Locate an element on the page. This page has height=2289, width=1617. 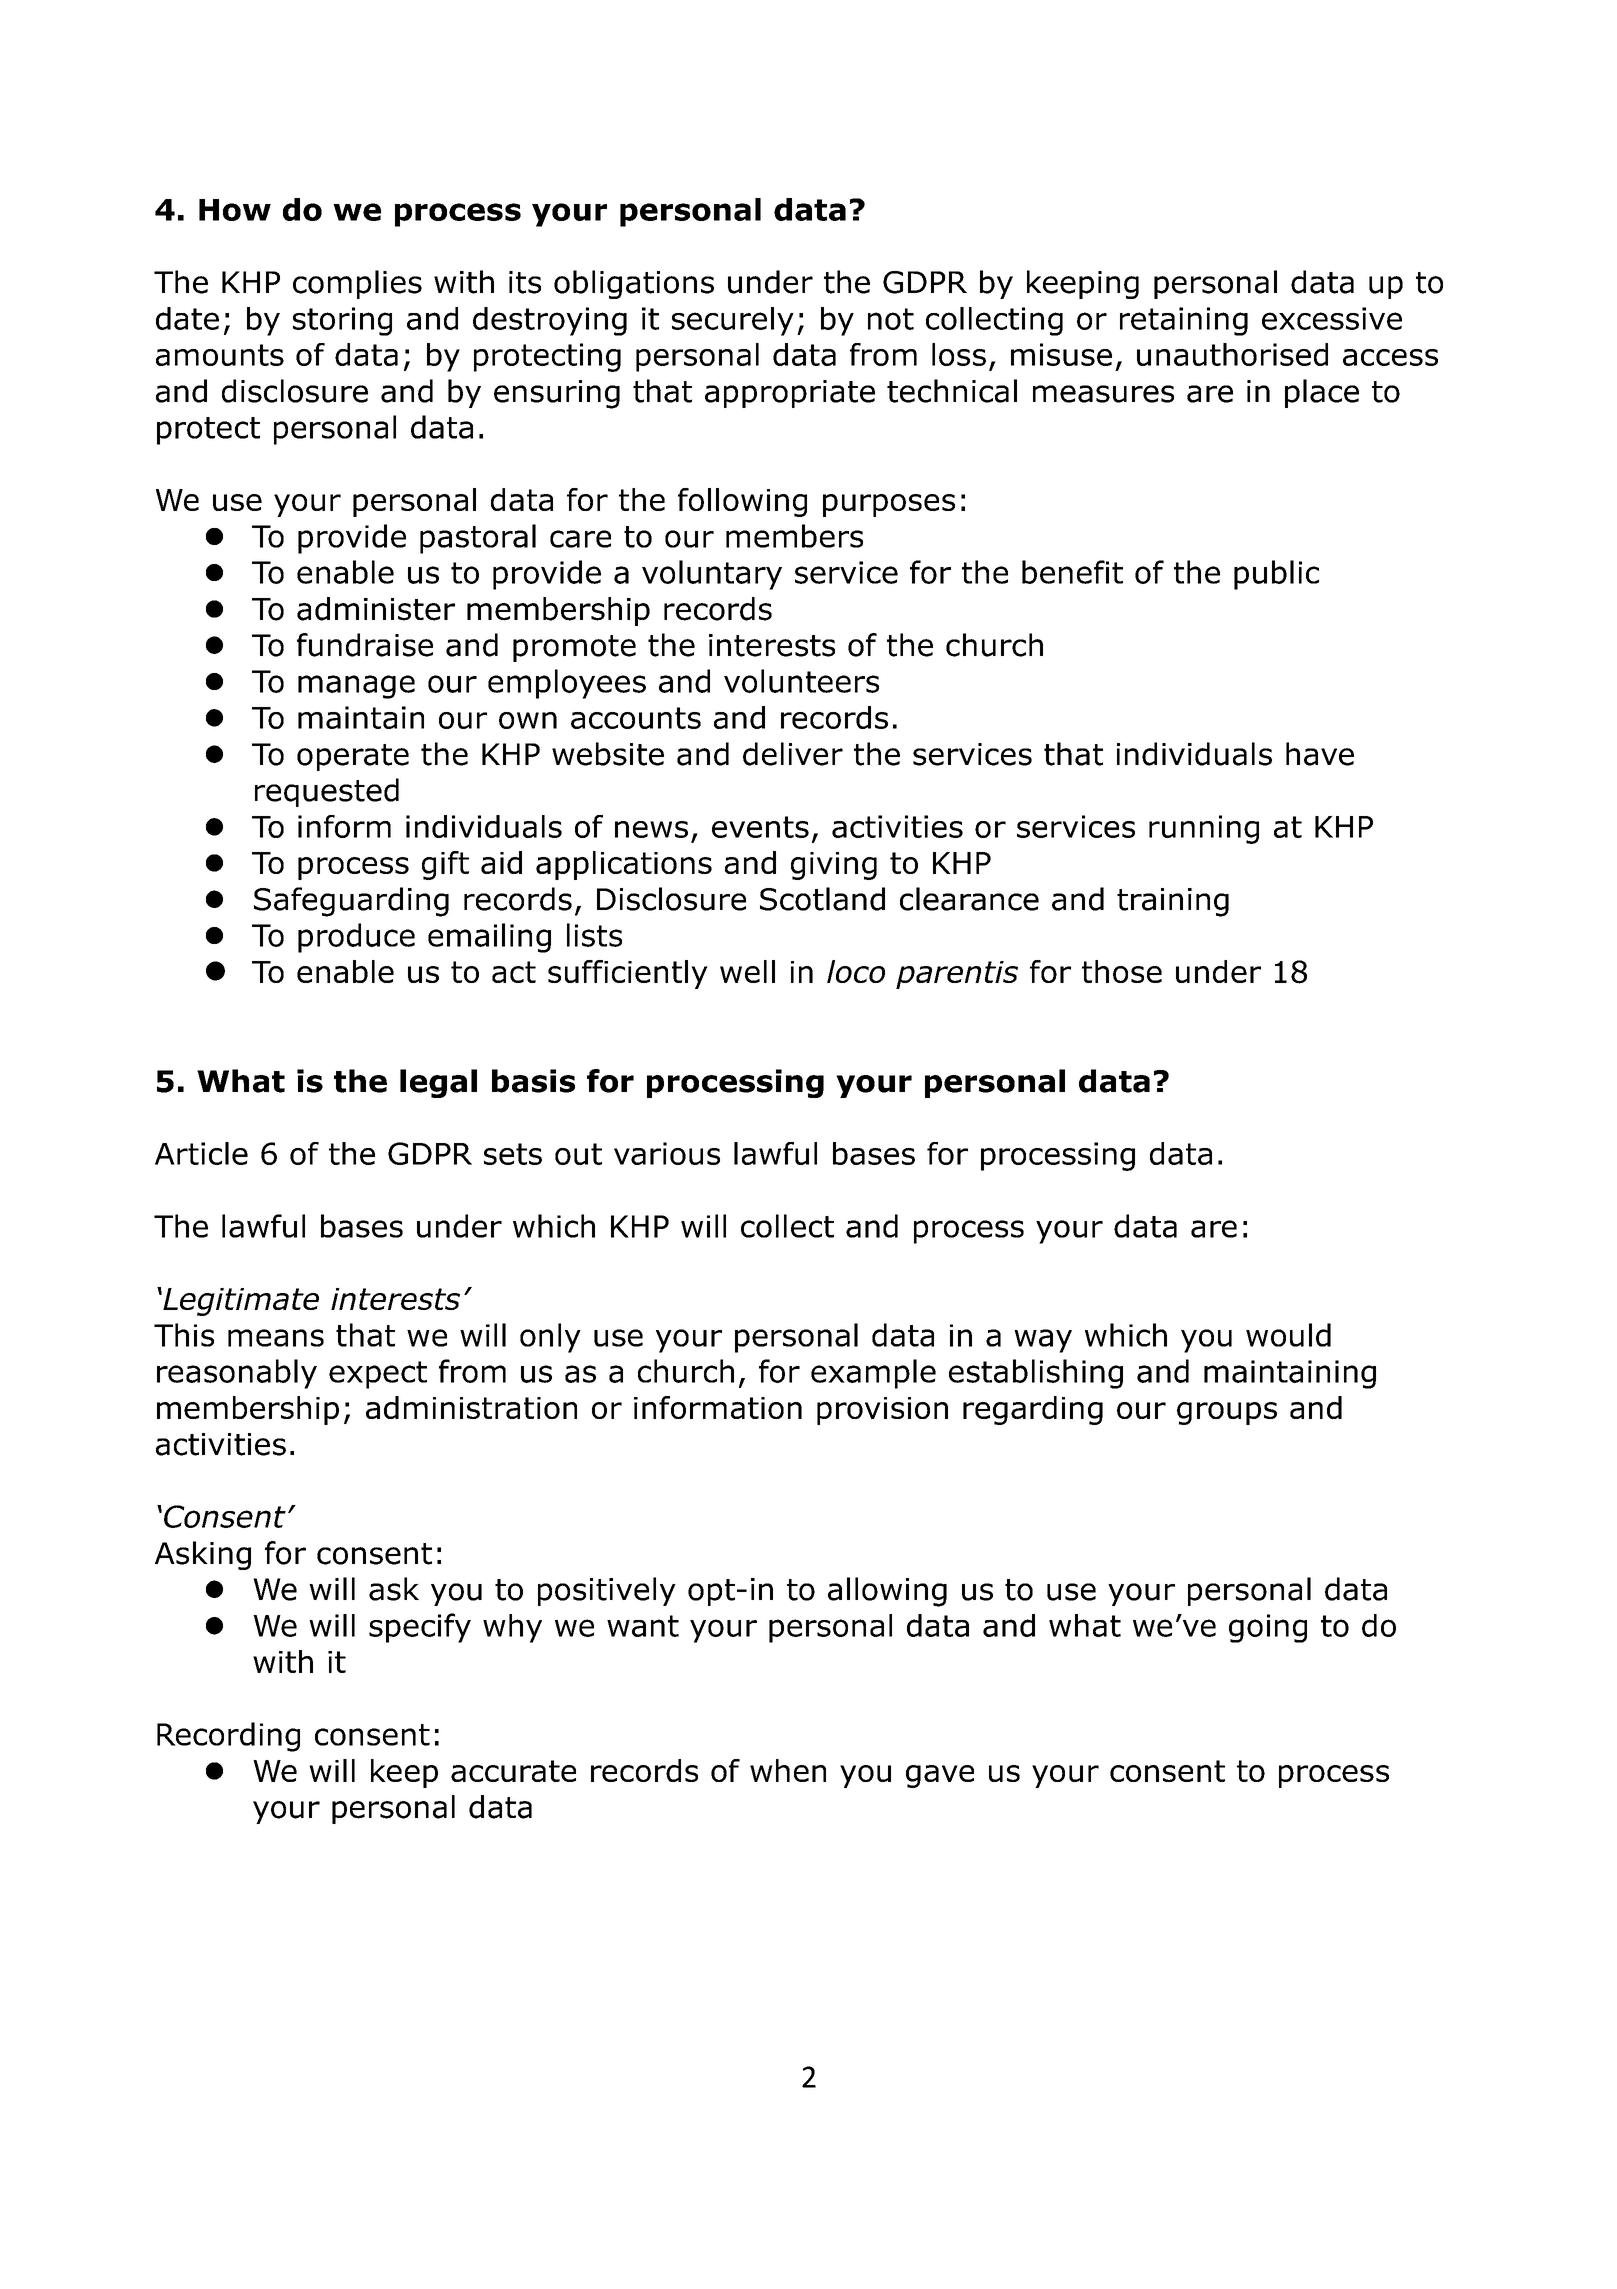
going is located at coordinates (1268, 1628).
